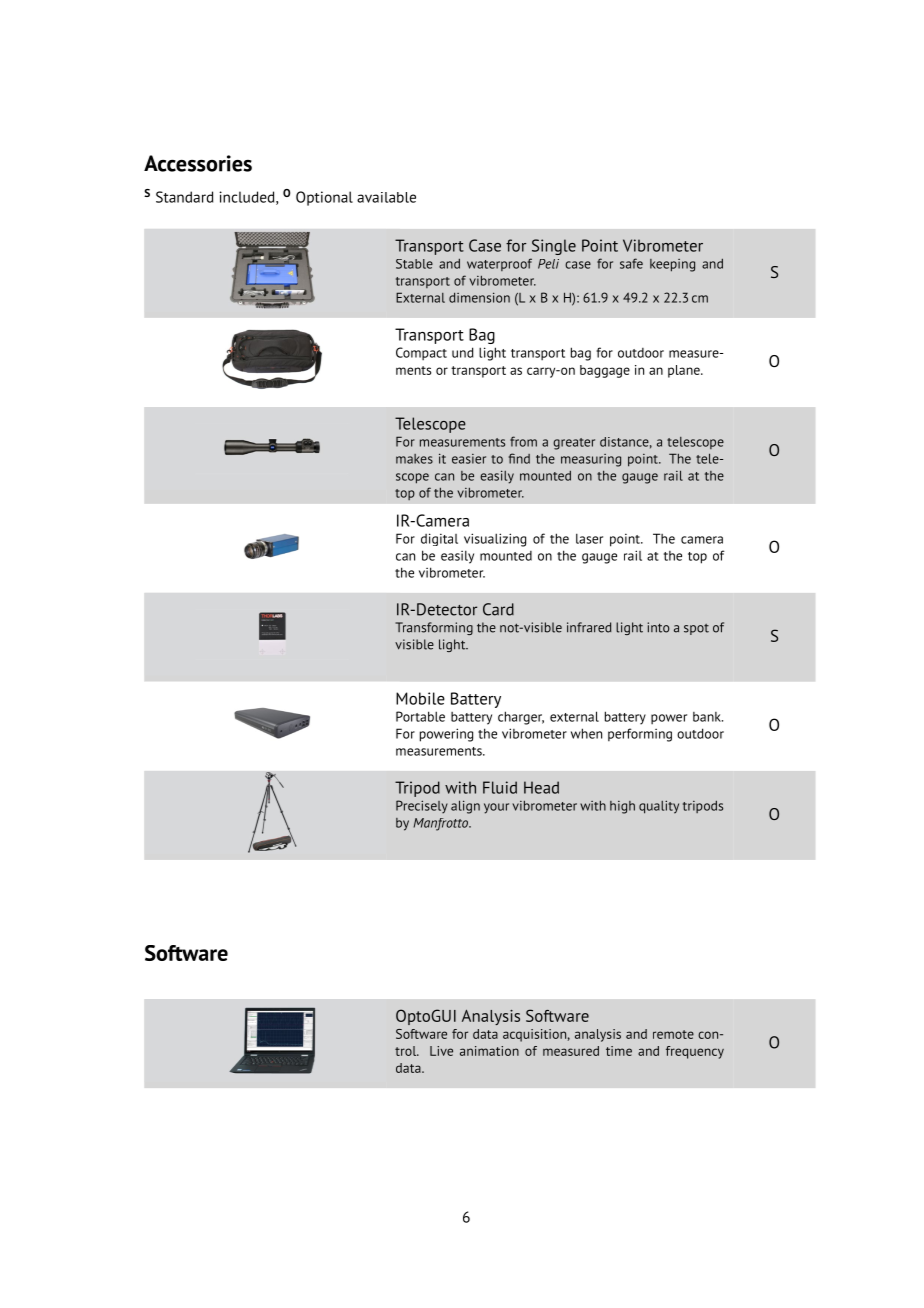 Image resolution: width=924 pixels, height=1308 pixels. What do you see at coordinates (198, 163) in the screenshot?
I see `Accessories` at bounding box center [198, 163].
